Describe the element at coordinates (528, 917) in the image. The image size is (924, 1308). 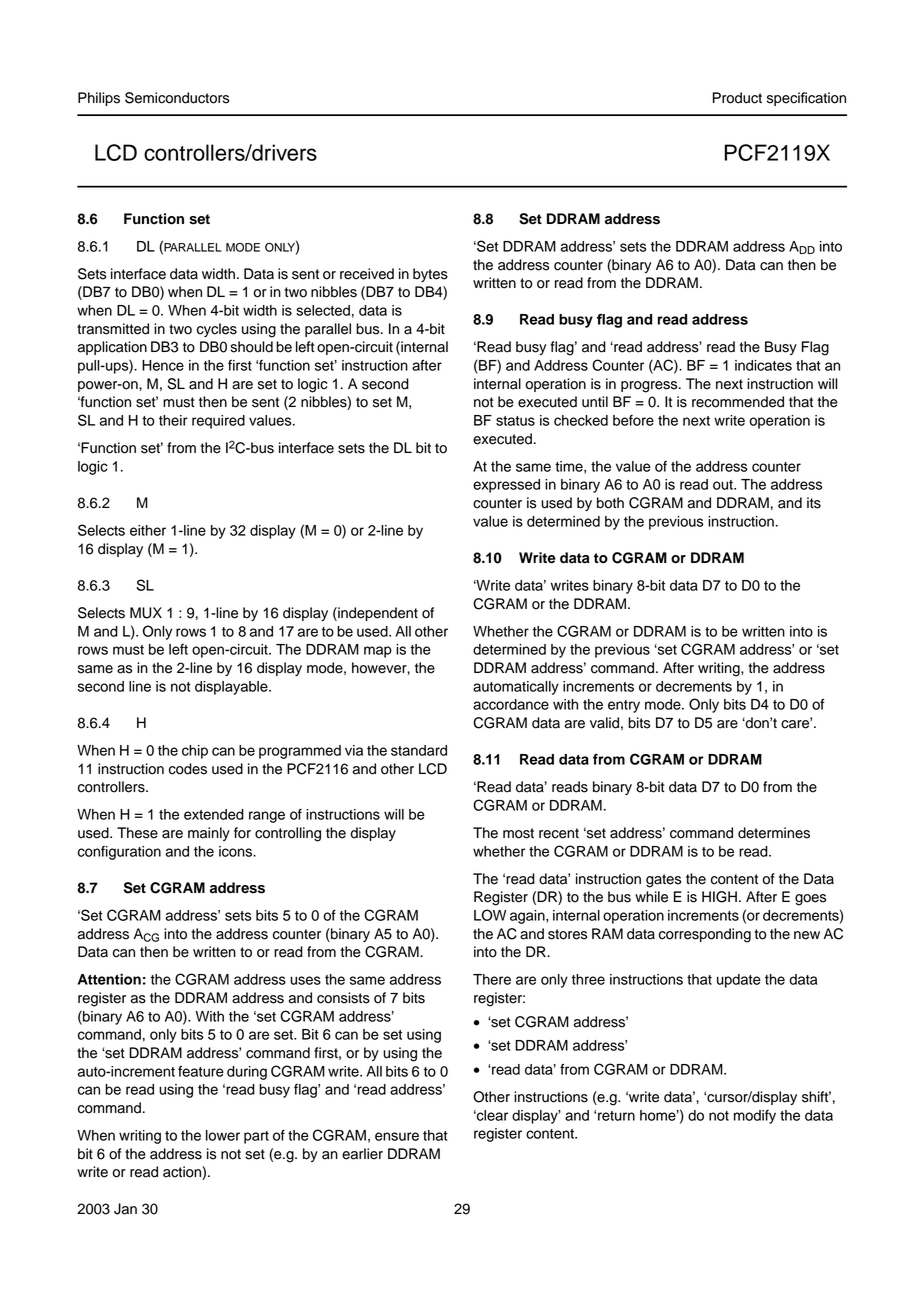
I see `again` at that location.
